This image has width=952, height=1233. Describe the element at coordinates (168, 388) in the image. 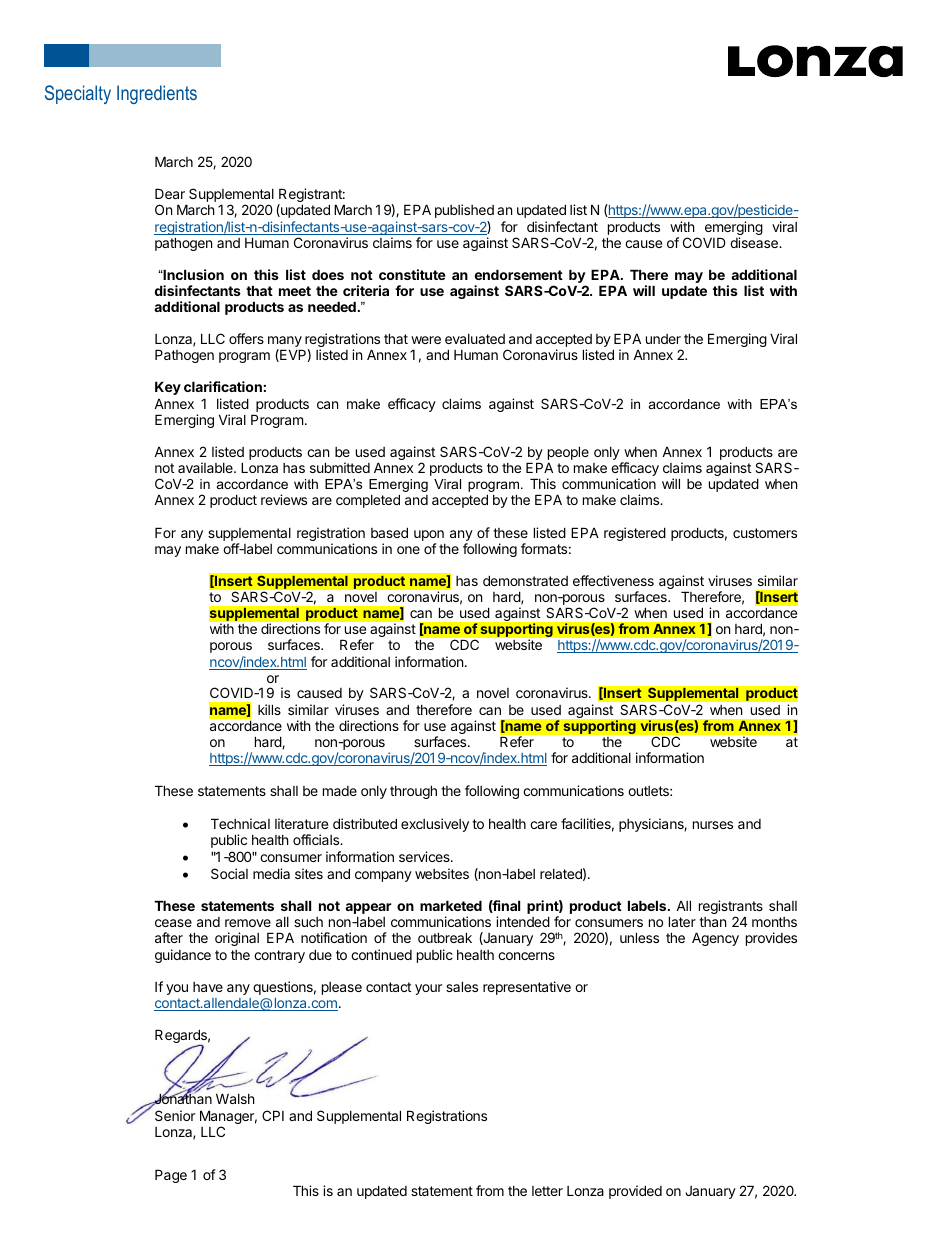

I see `Key` at that location.
